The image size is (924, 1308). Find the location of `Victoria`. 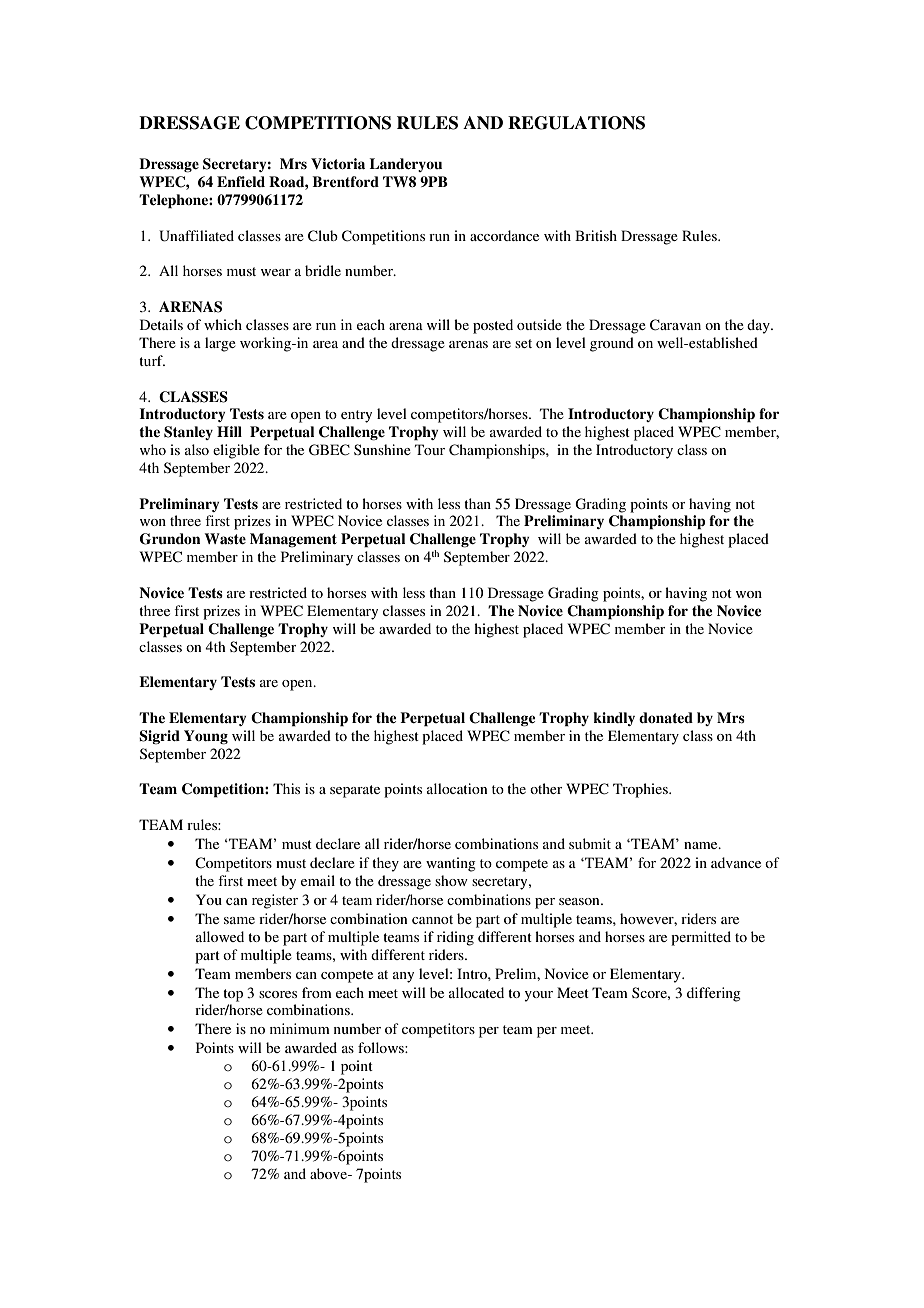

Victoria is located at coordinates (338, 164).
